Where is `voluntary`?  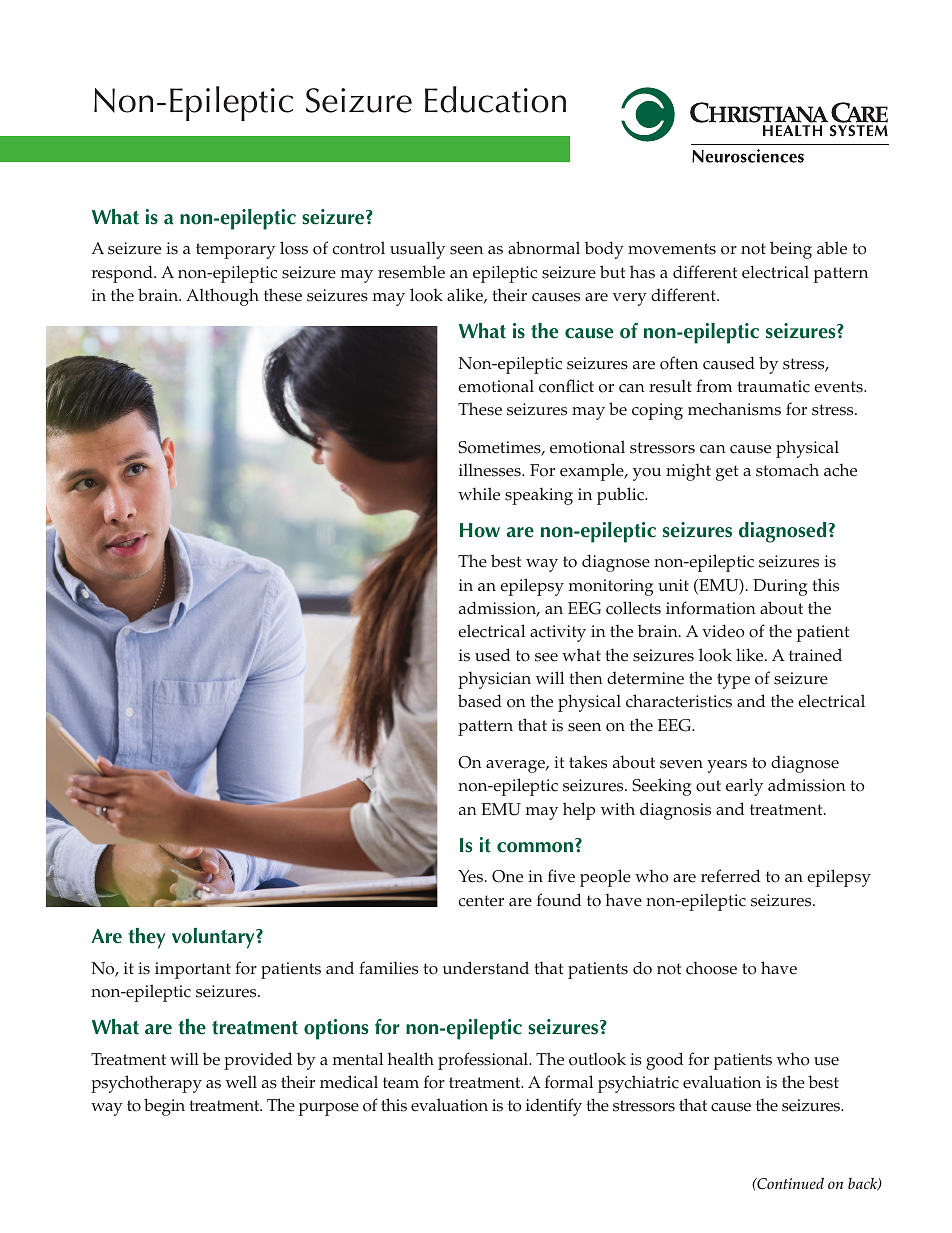 voluntary is located at coordinates (214, 938).
